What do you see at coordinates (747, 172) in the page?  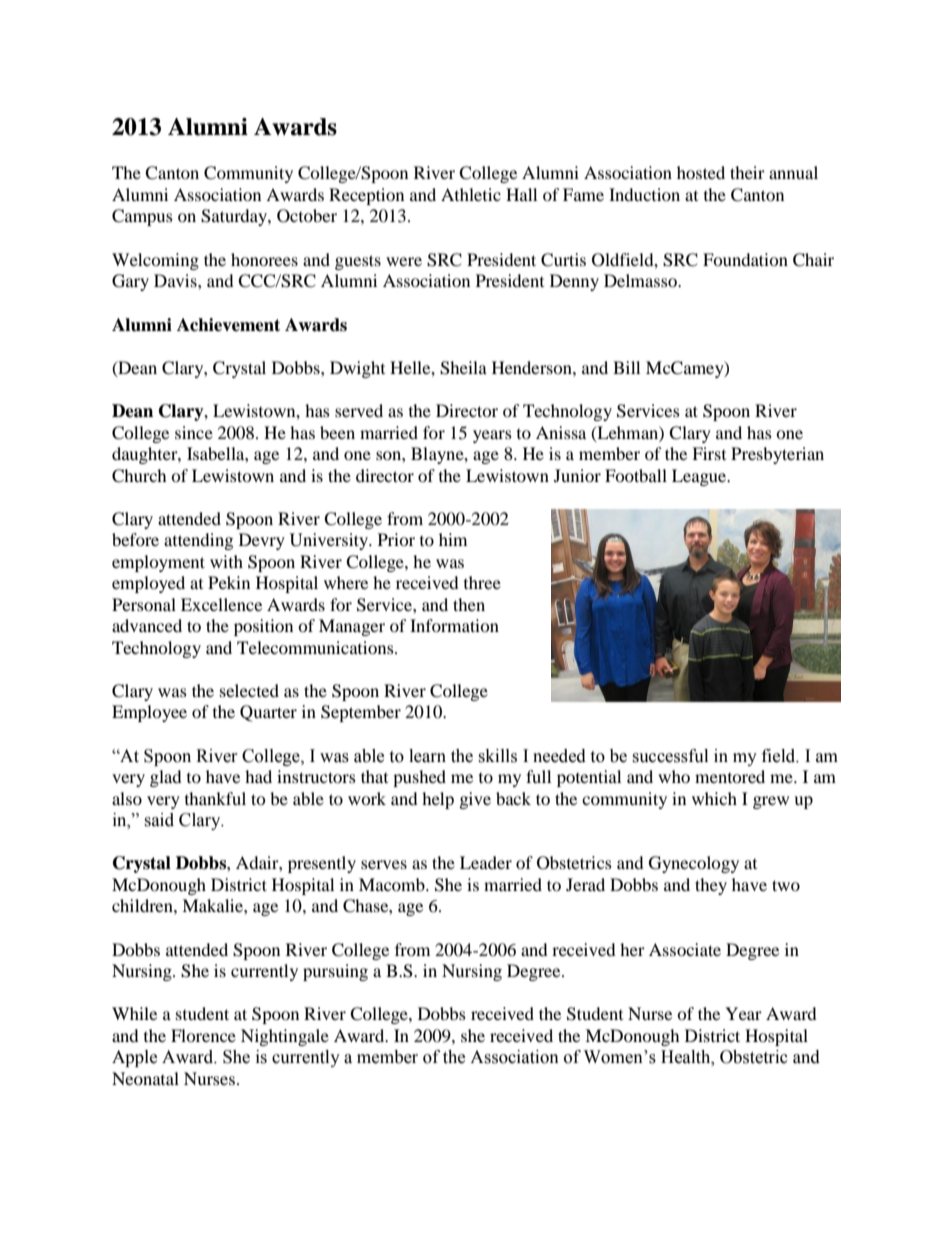 I see `their` at bounding box center [747, 172].
